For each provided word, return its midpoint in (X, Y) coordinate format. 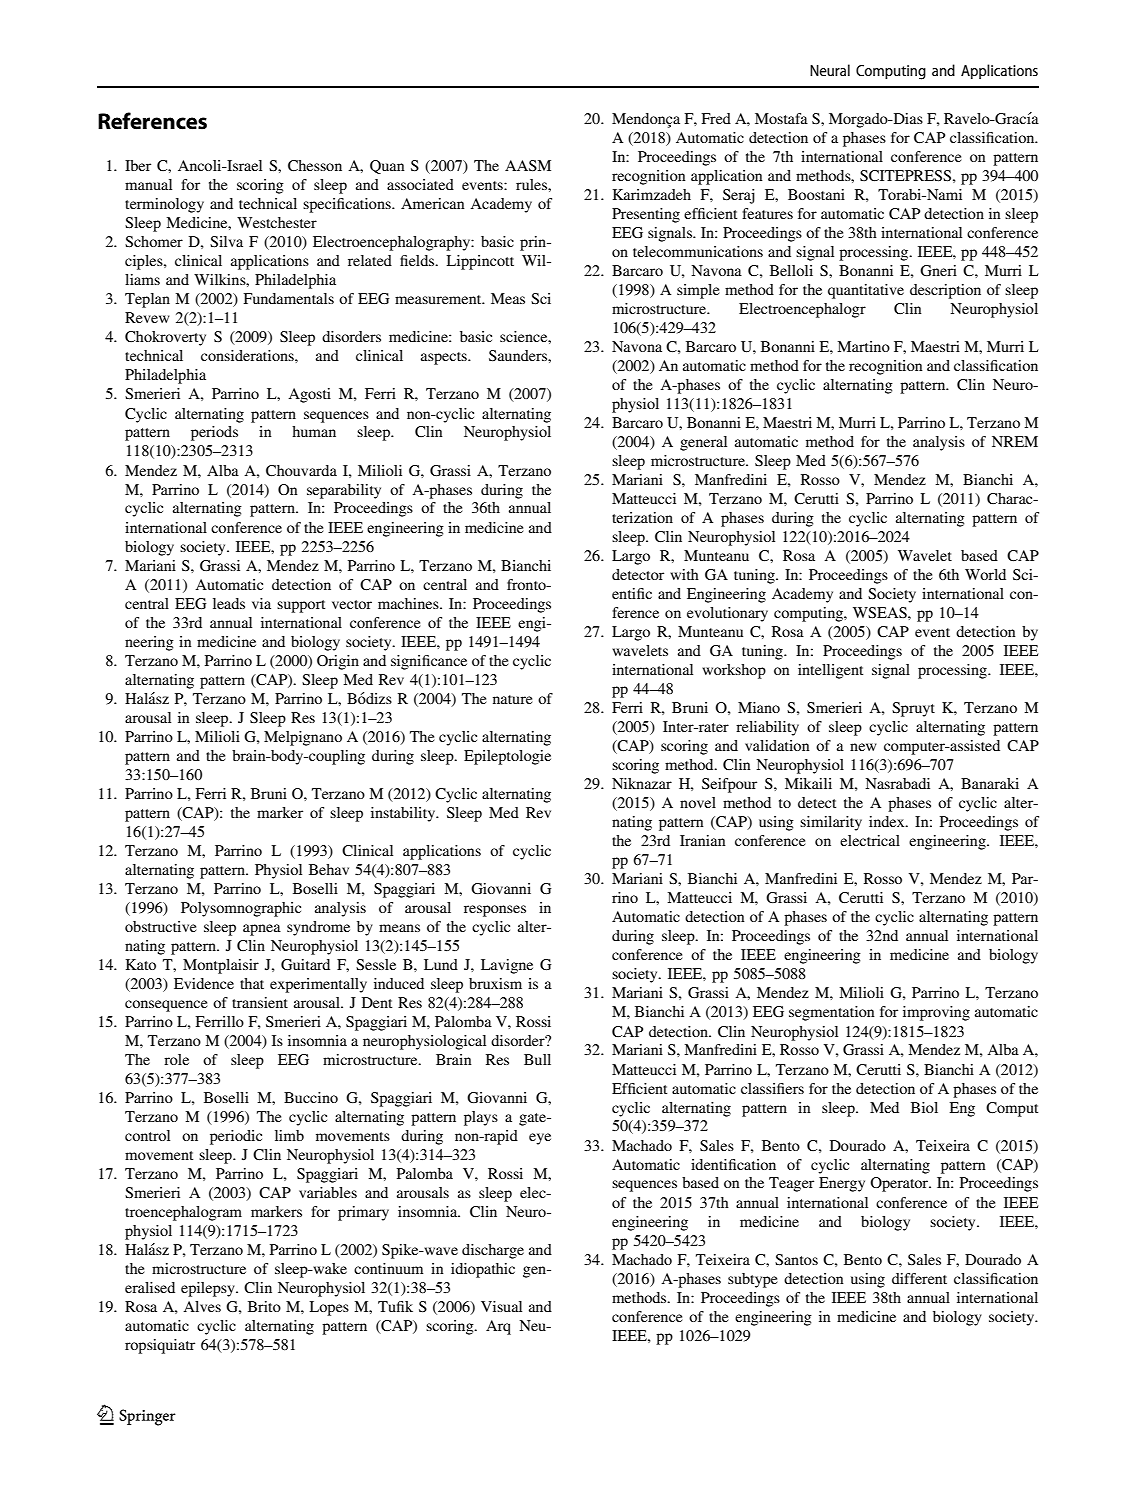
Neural (830, 70)
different (919, 1278)
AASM (528, 165)
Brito (264, 1306)
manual (148, 184)
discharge (493, 1251)
